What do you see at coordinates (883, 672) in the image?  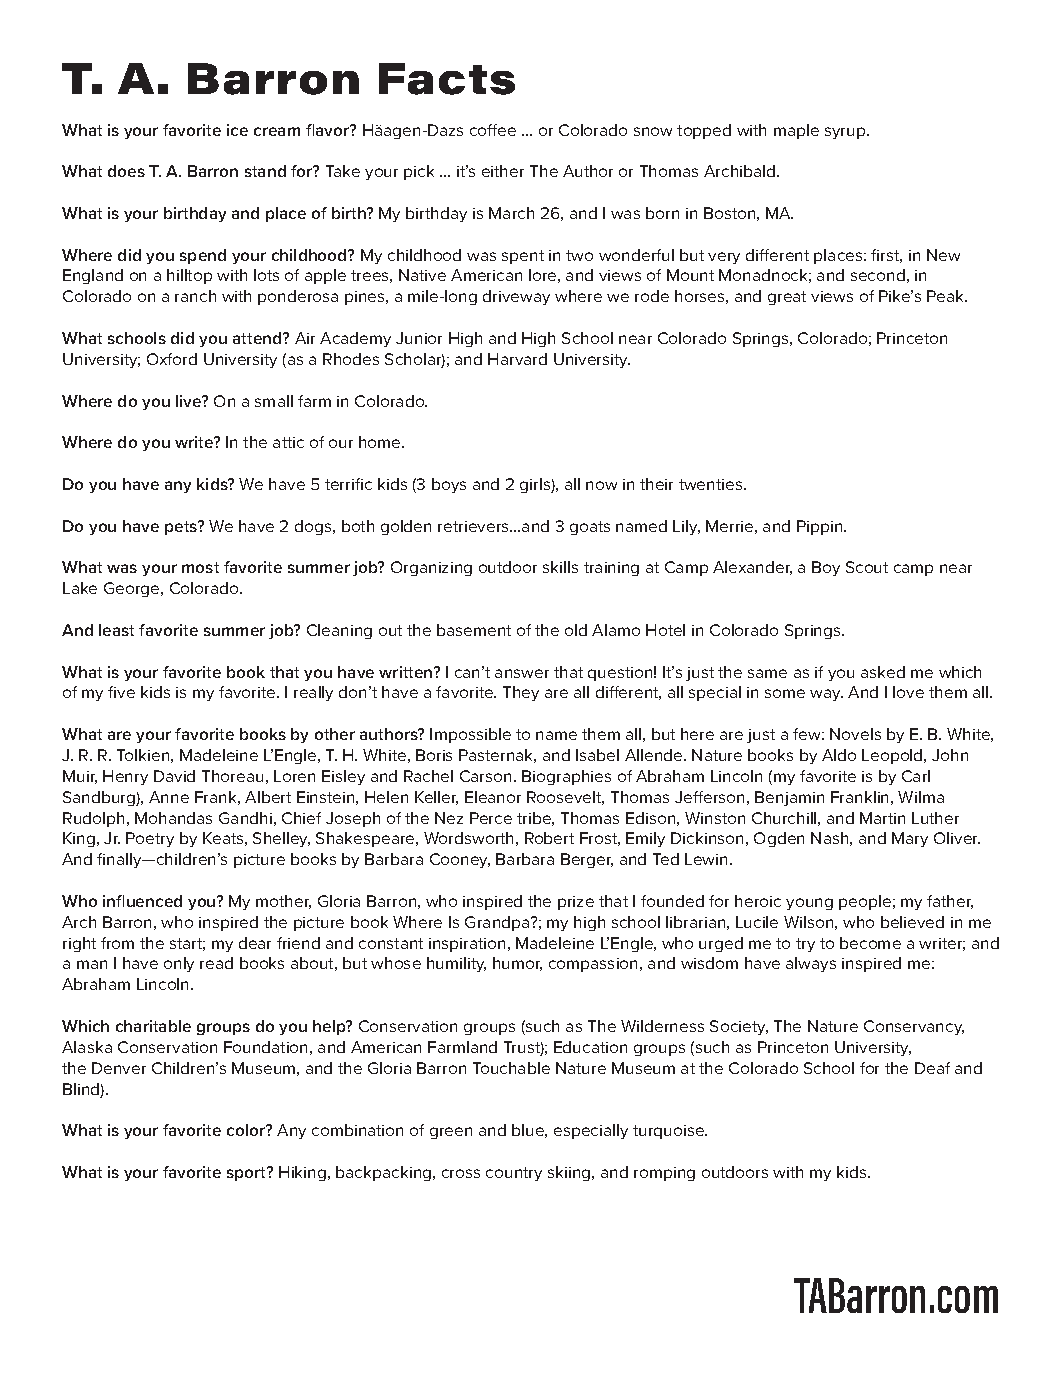 I see `asked` at bounding box center [883, 672].
